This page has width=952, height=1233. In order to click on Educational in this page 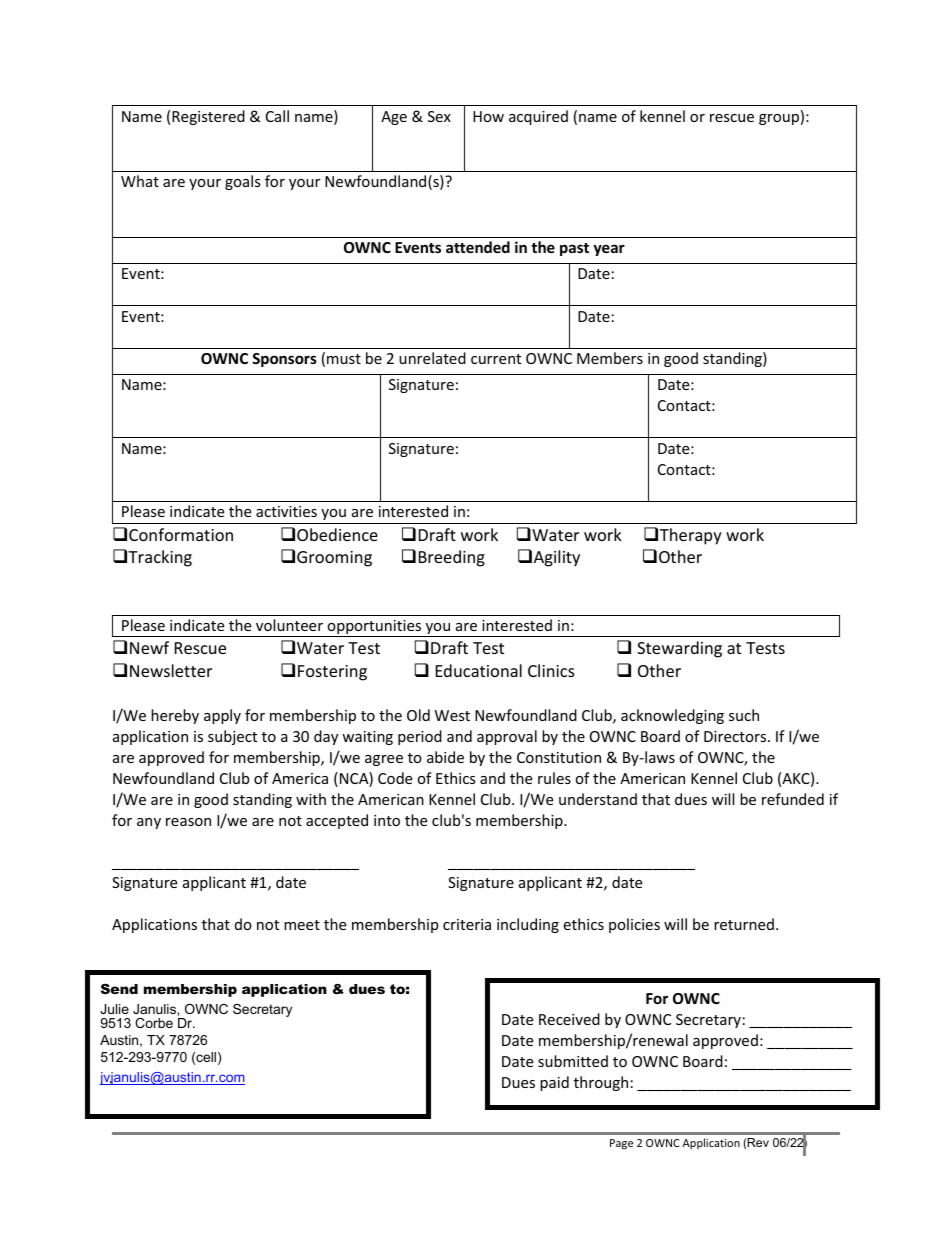, I will do `click(479, 670)`.
